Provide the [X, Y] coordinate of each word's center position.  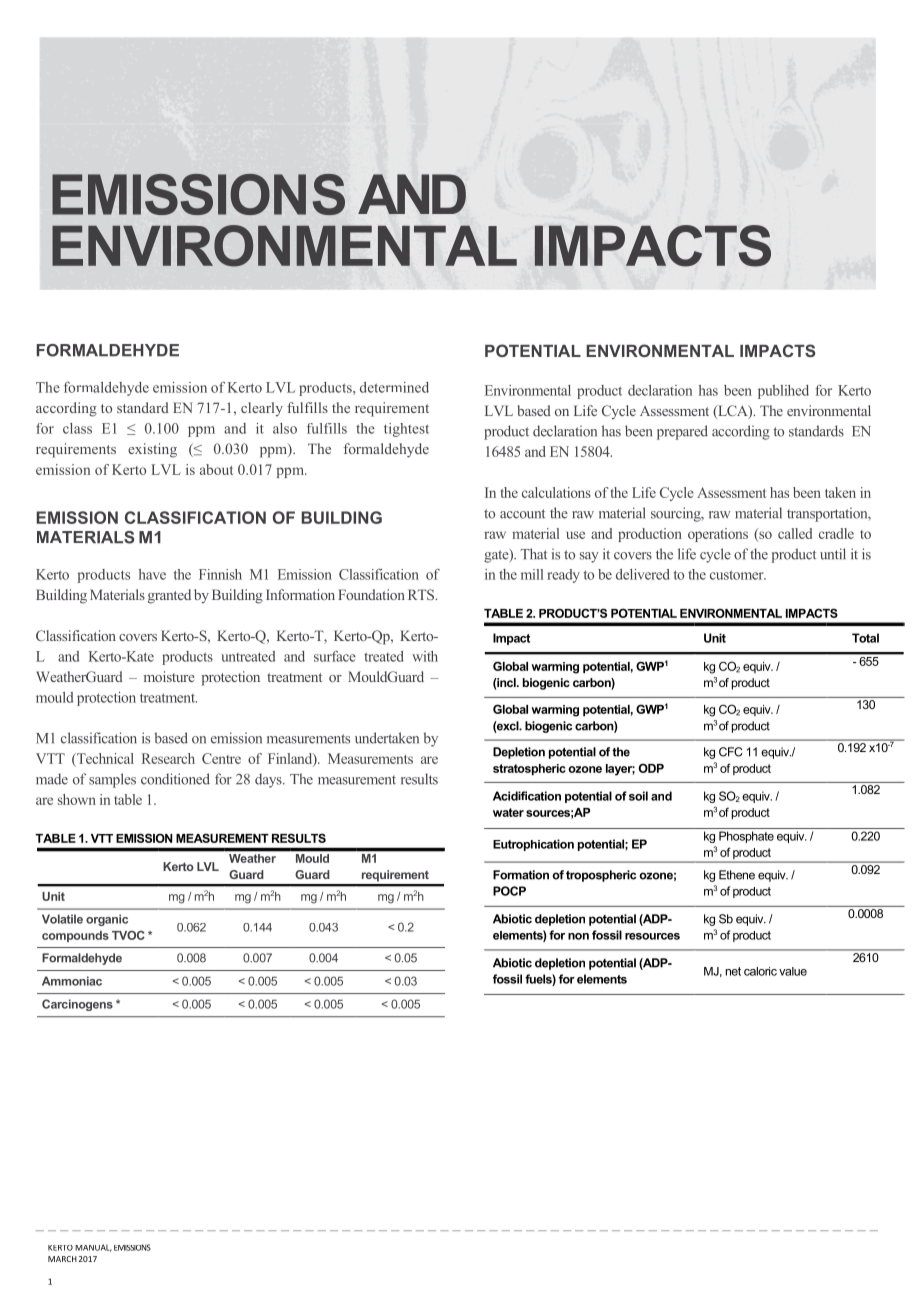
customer [738, 575]
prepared [682, 432]
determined [394, 387]
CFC [731, 752]
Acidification [527, 796]
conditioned [175, 779]
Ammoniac [72, 981]
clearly [262, 409]
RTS [422, 594]
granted [169, 596]
